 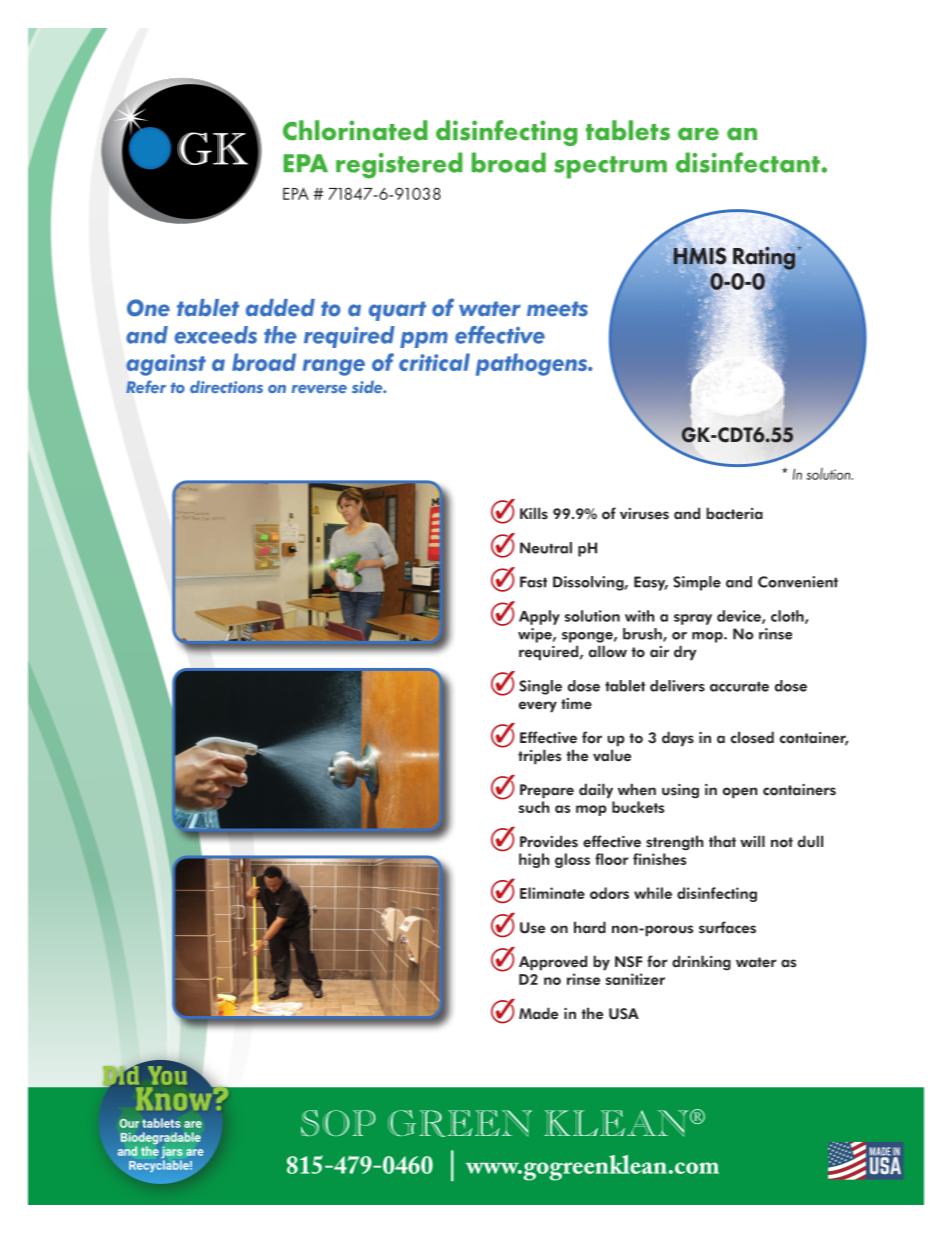 I want to click on registered, so click(x=399, y=165).
